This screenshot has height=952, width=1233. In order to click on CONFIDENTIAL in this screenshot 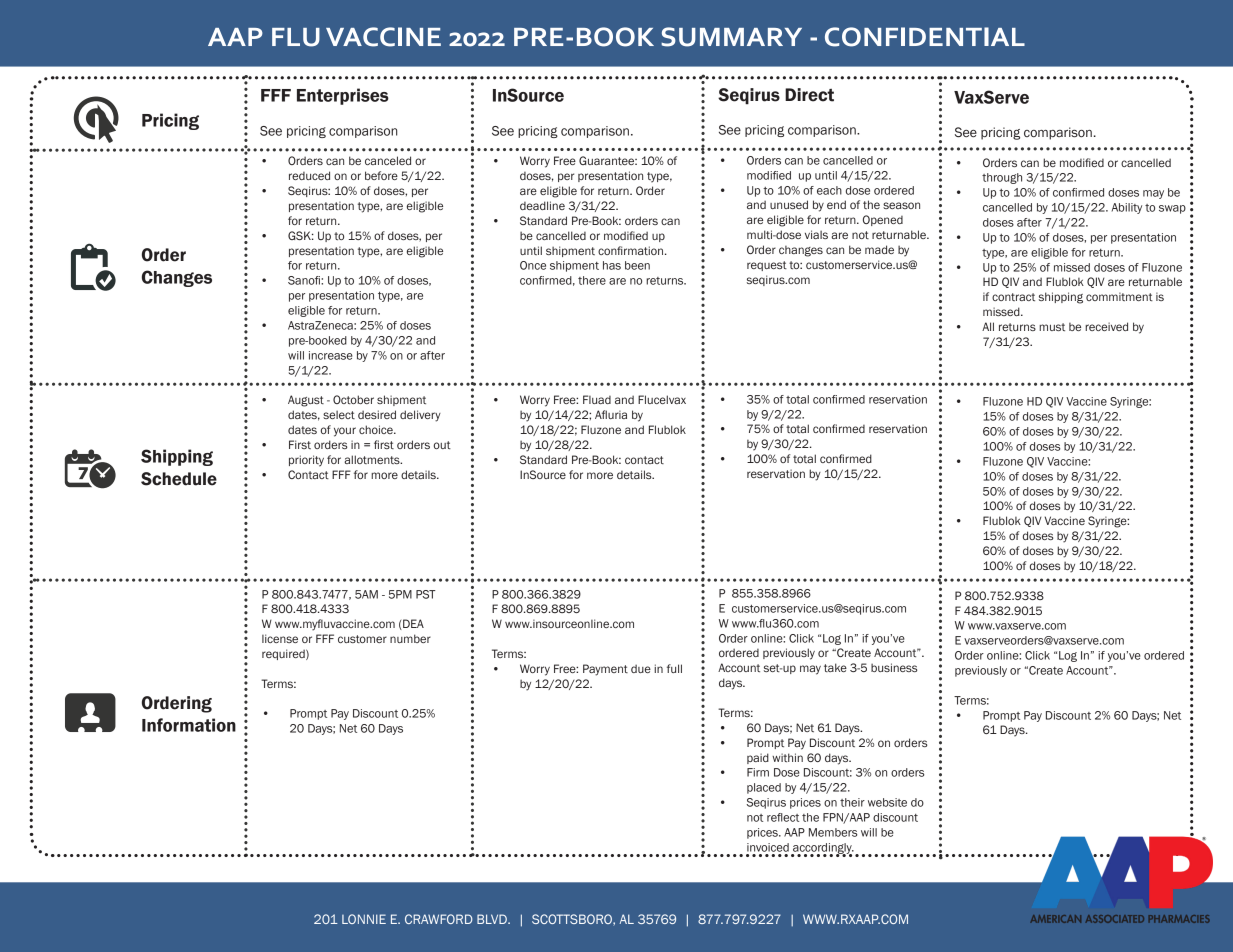, I will do `click(925, 37)`.
